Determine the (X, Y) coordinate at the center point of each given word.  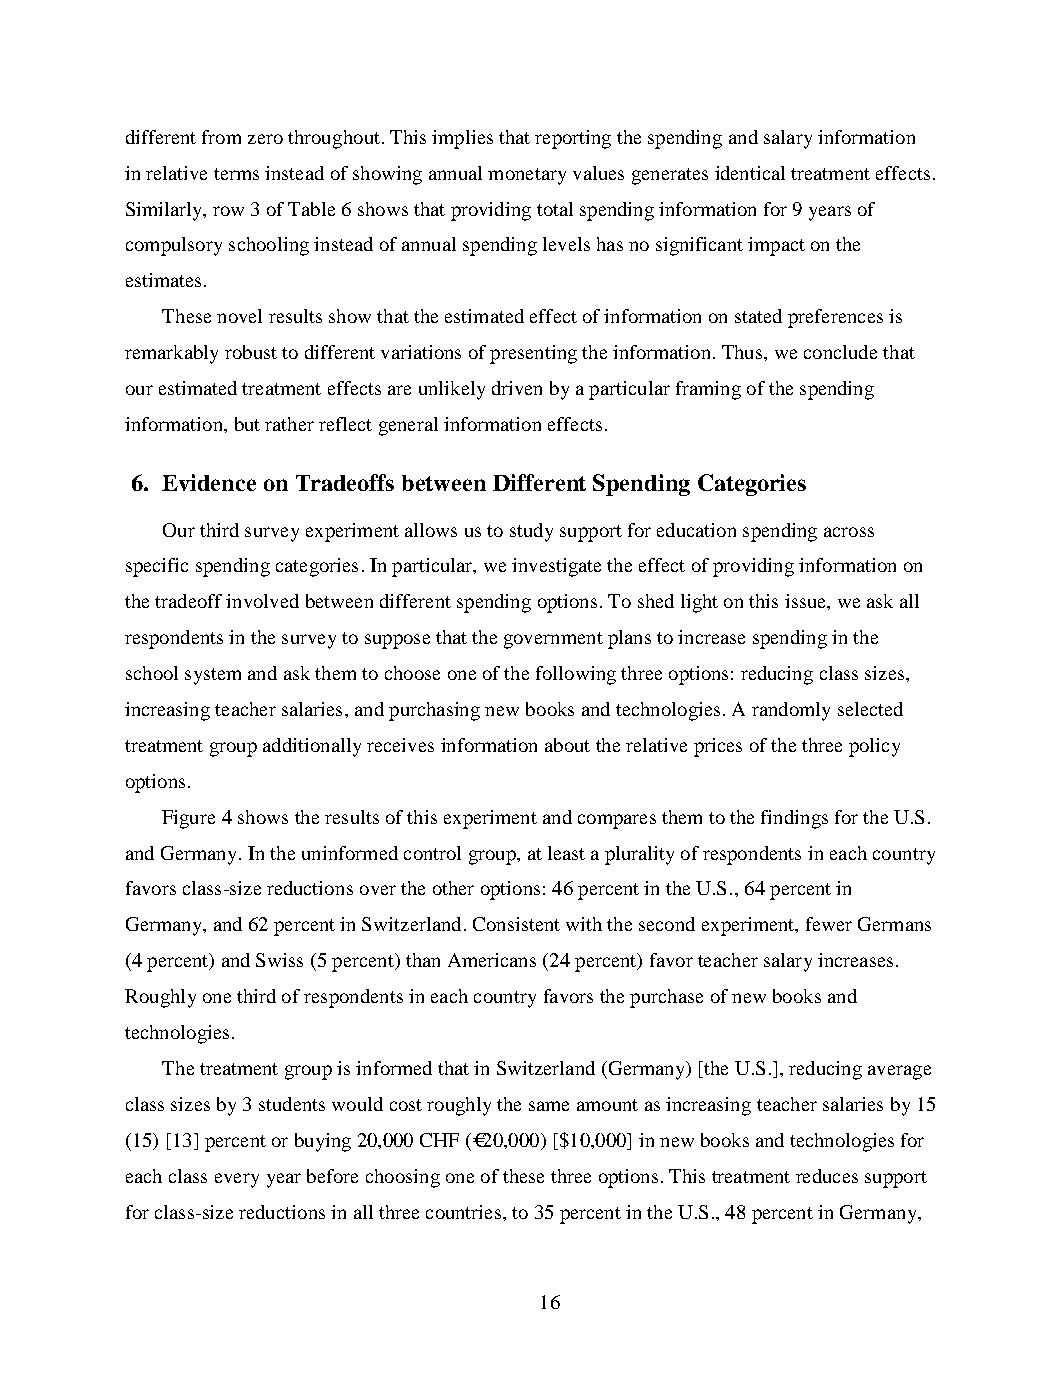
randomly (791, 711)
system (213, 676)
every (237, 1180)
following (576, 675)
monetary (527, 176)
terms (236, 174)
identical (750, 173)
